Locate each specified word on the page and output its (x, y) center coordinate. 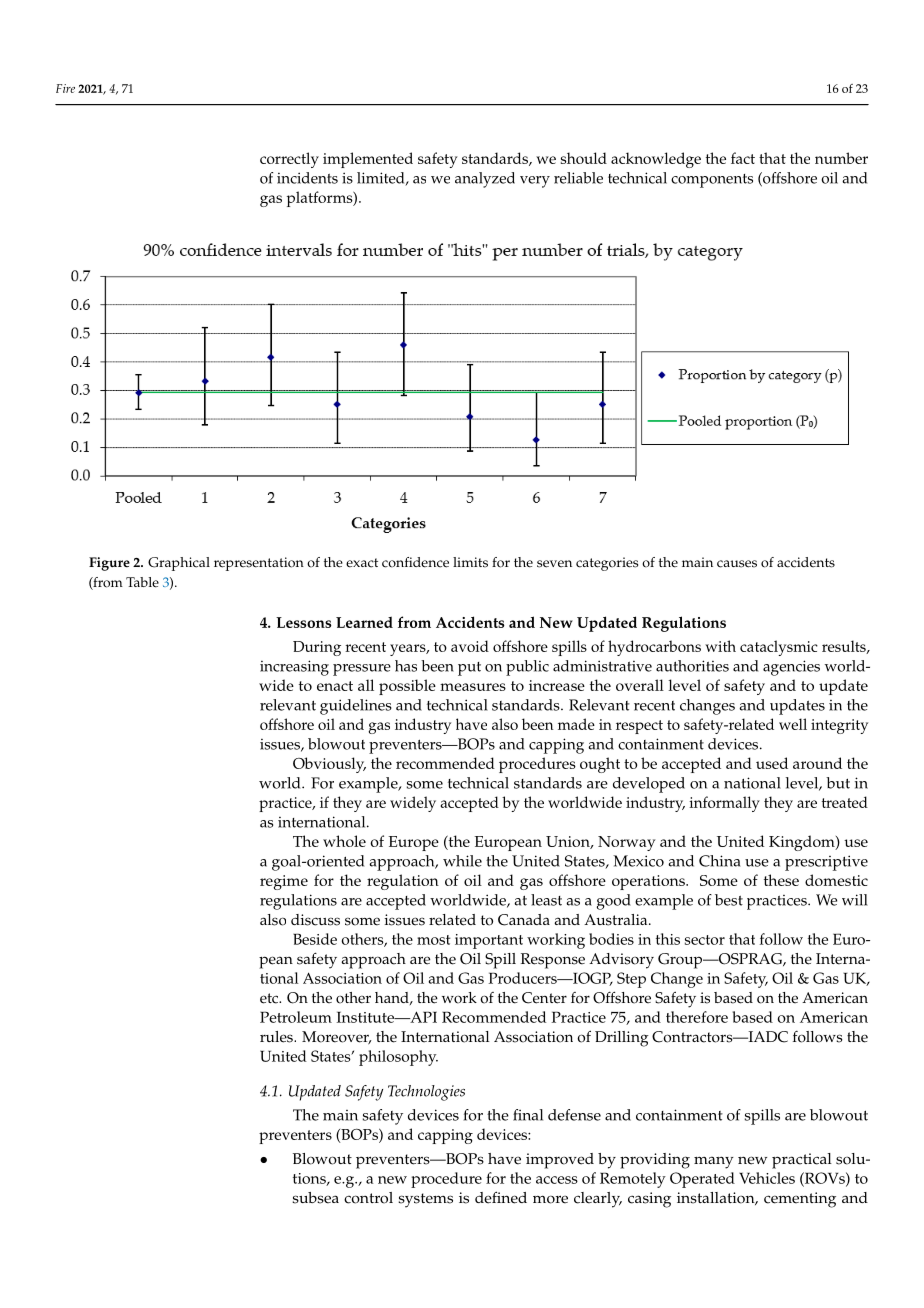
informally (724, 804)
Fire (65, 88)
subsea (315, 1198)
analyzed (485, 180)
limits (470, 562)
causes (737, 564)
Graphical (179, 564)
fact (743, 158)
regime (284, 882)
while (462, 861)
